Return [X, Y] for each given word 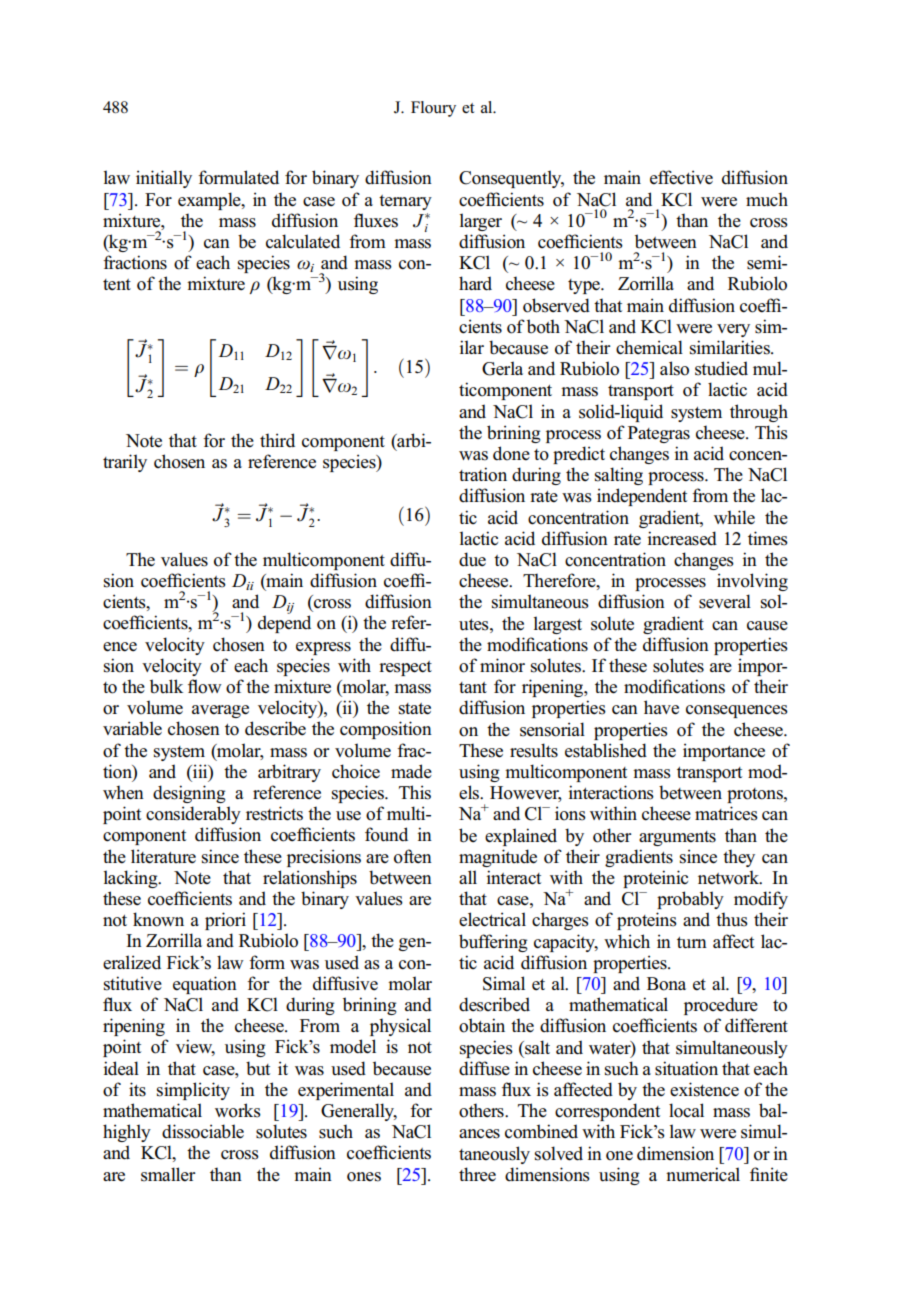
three [477, 1174]
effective [681, 177]
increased [682, 538]
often [413, 856]
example [210, 201]
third [277, 440]
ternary [405, 202]
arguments [677, 838]
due [472, 559]
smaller [168, 1174]
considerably [193, 815]
